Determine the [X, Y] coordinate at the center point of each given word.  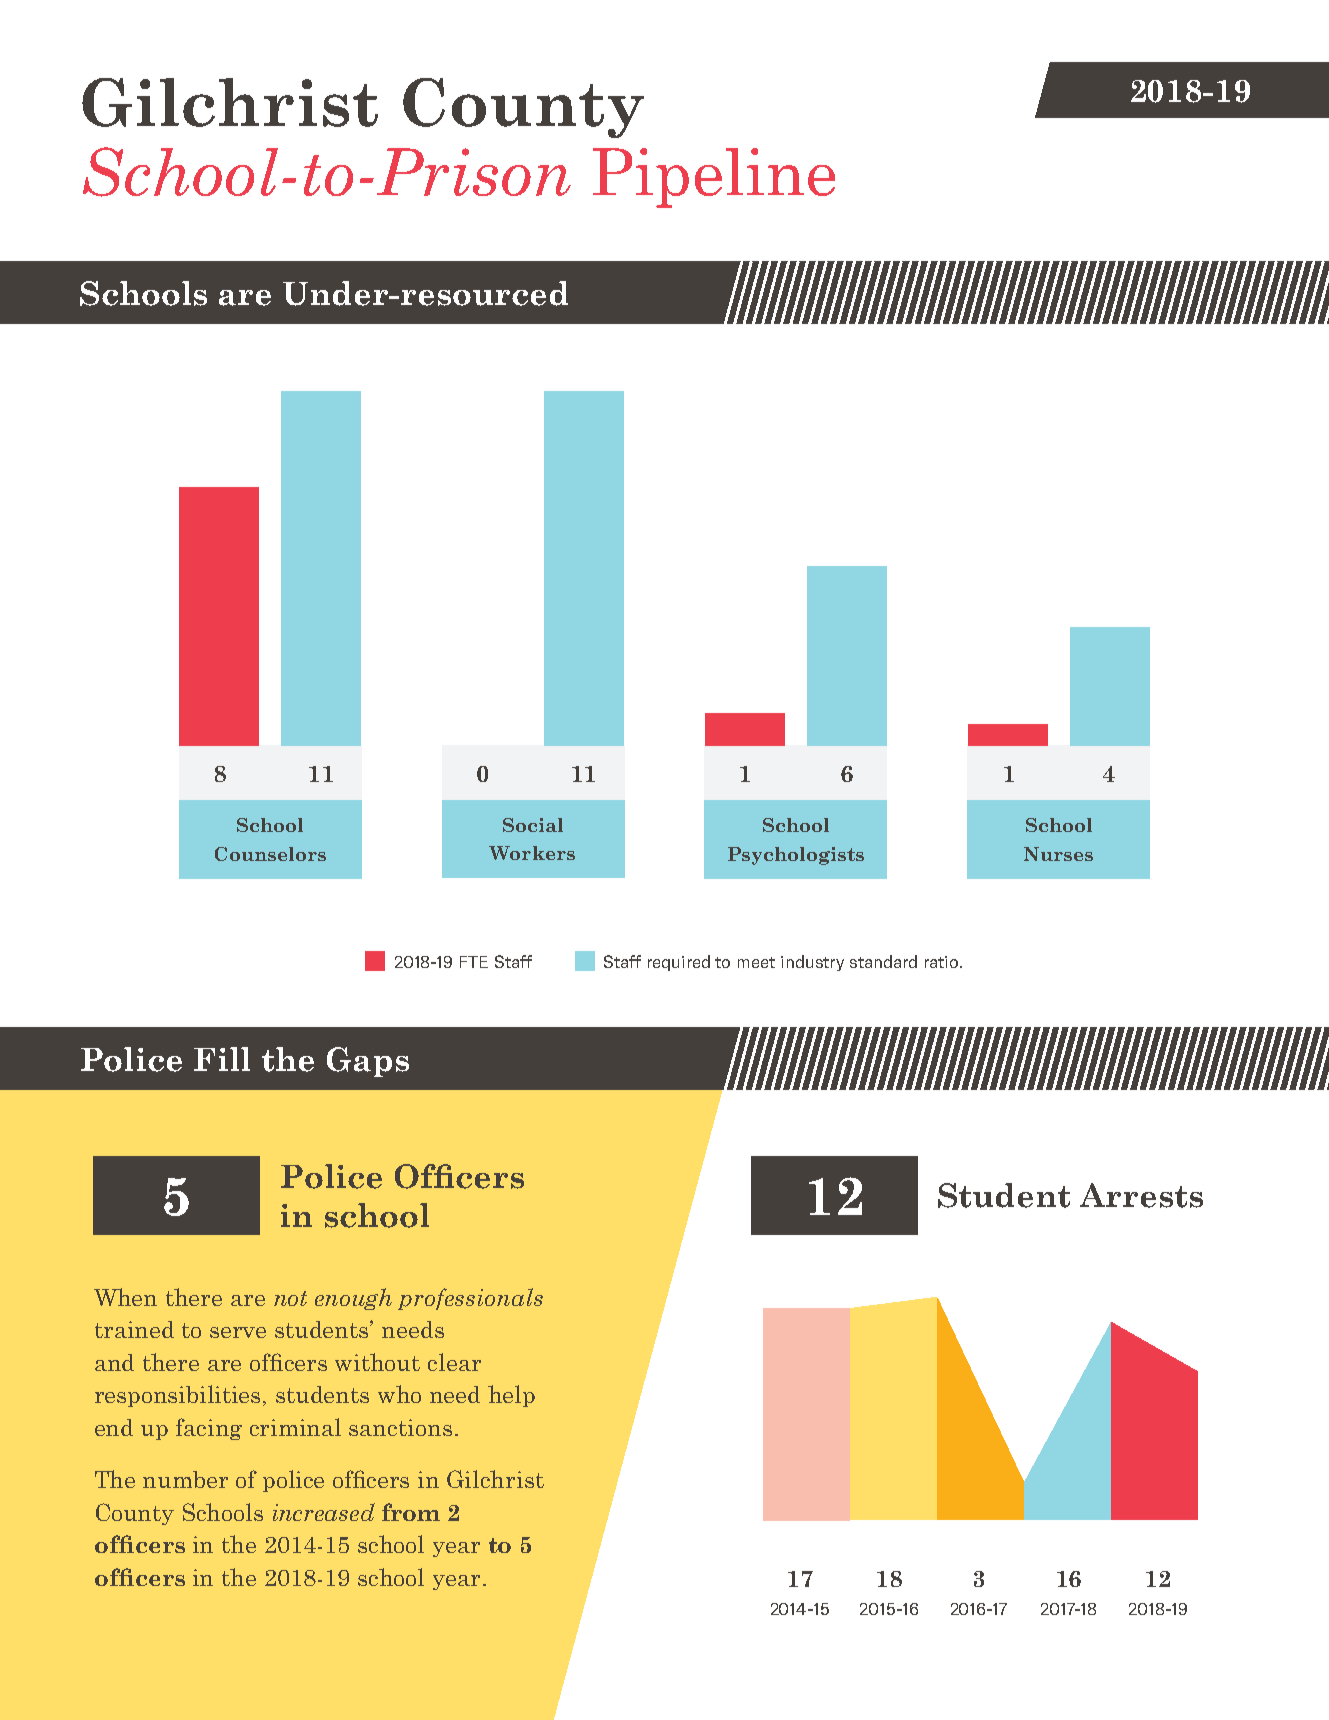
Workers [532, 853]
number [185, 1479]
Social [533, 825]
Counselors [270, 854]
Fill [222, 1059]
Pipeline [714, 178]
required [679, 963]
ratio [943, 962]
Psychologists [796, 856]
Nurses [1058, 854]
